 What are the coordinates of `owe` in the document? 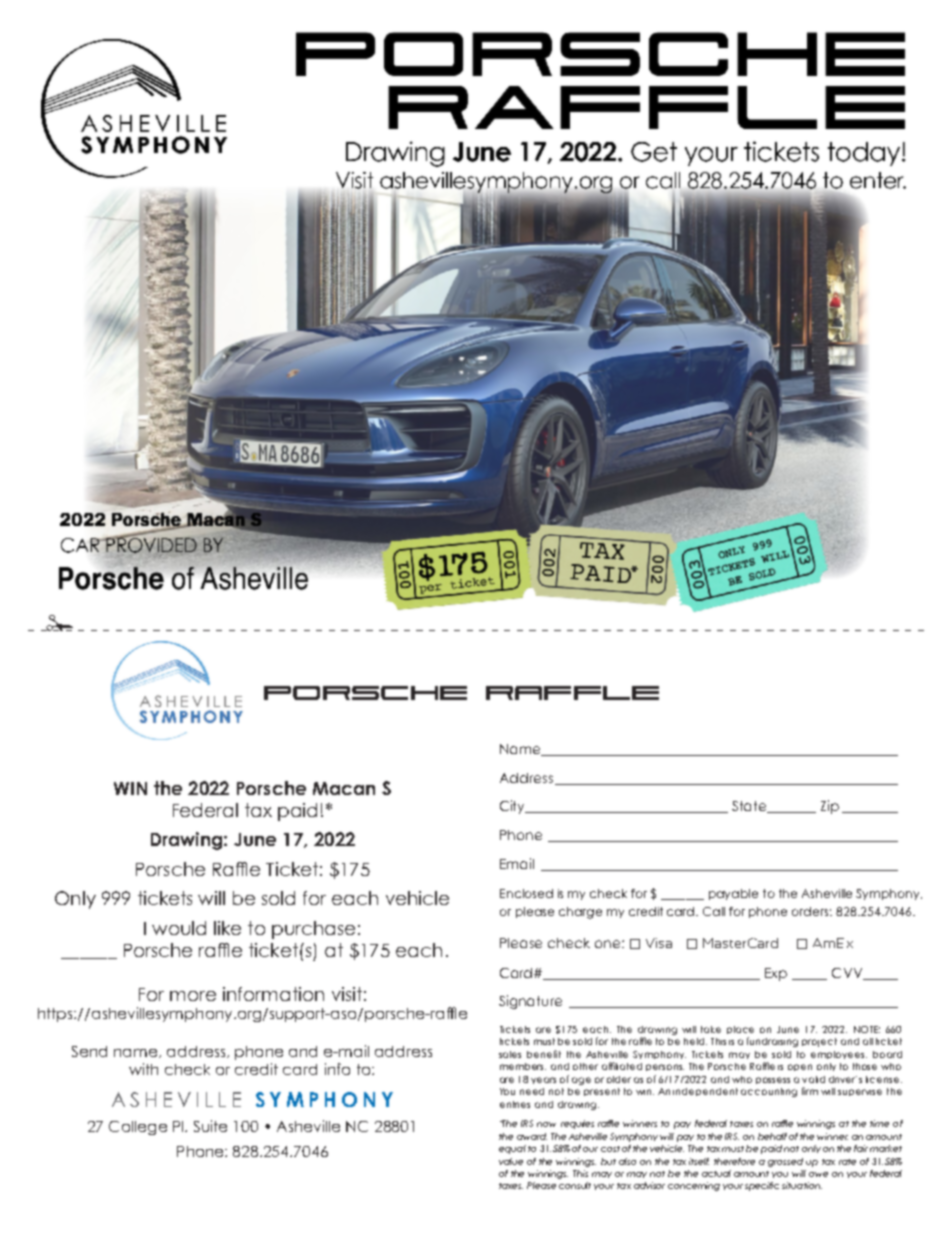 It's located at (818, 1174).
